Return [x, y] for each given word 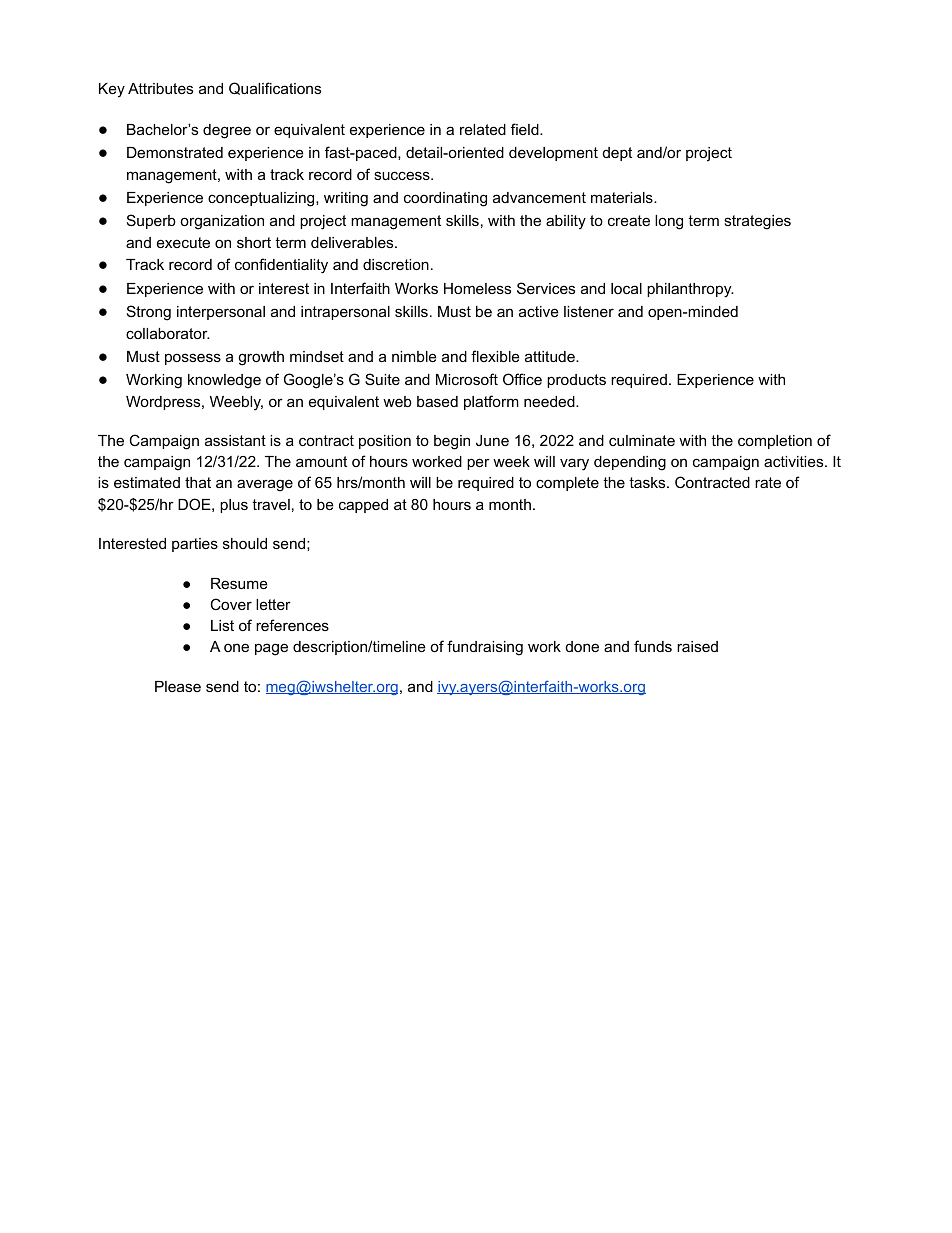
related [483, 129]
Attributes [160, 88]
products [576, 381]
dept [617, 154]
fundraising [485, 648]
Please [178, 686]
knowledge [224, 381]
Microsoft [467, 379]
